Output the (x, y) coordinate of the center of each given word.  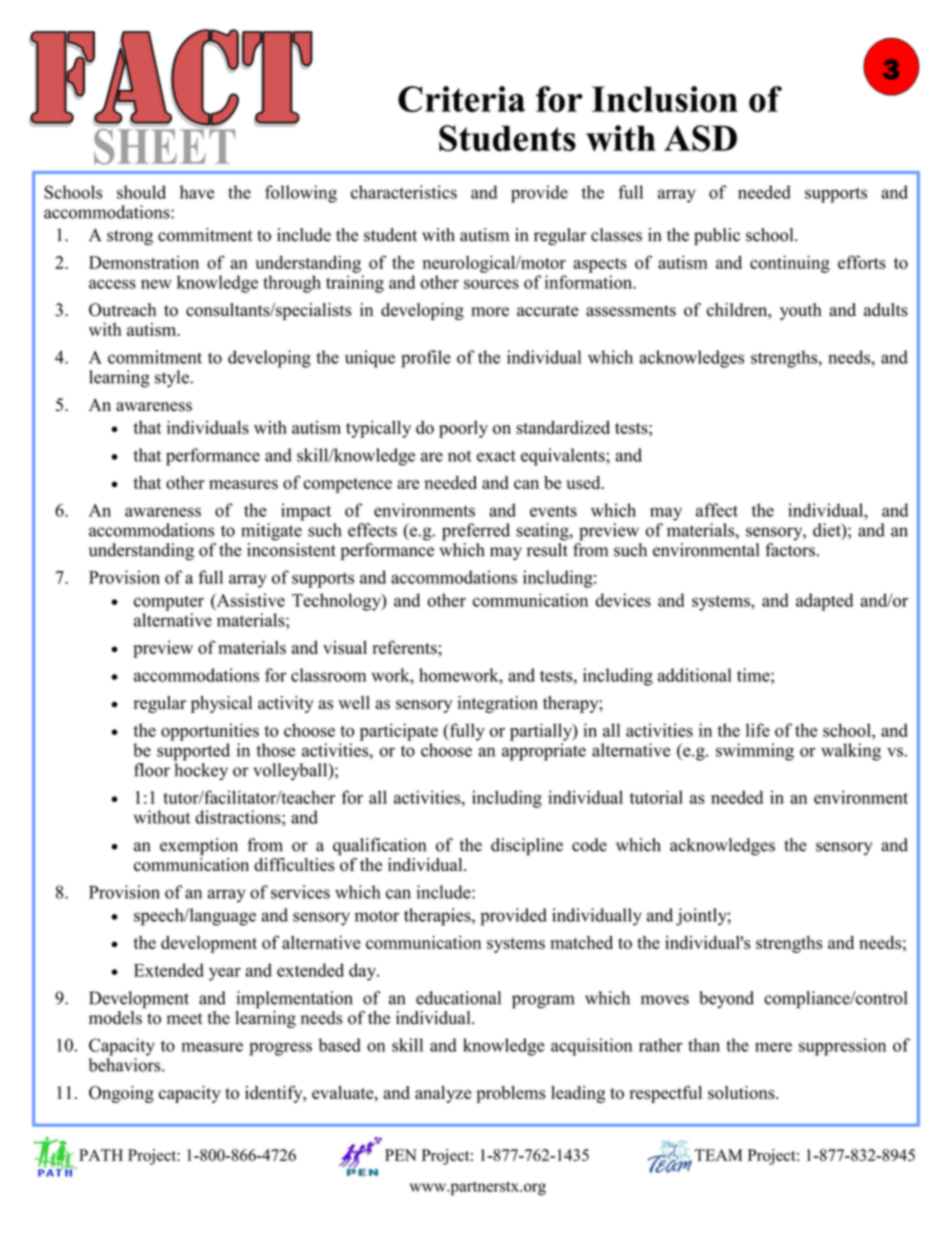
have (197, 192)
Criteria (461, 99)
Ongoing (121, 1094)
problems (510, 1094)
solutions (742, 1092)
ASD (700, 138)
